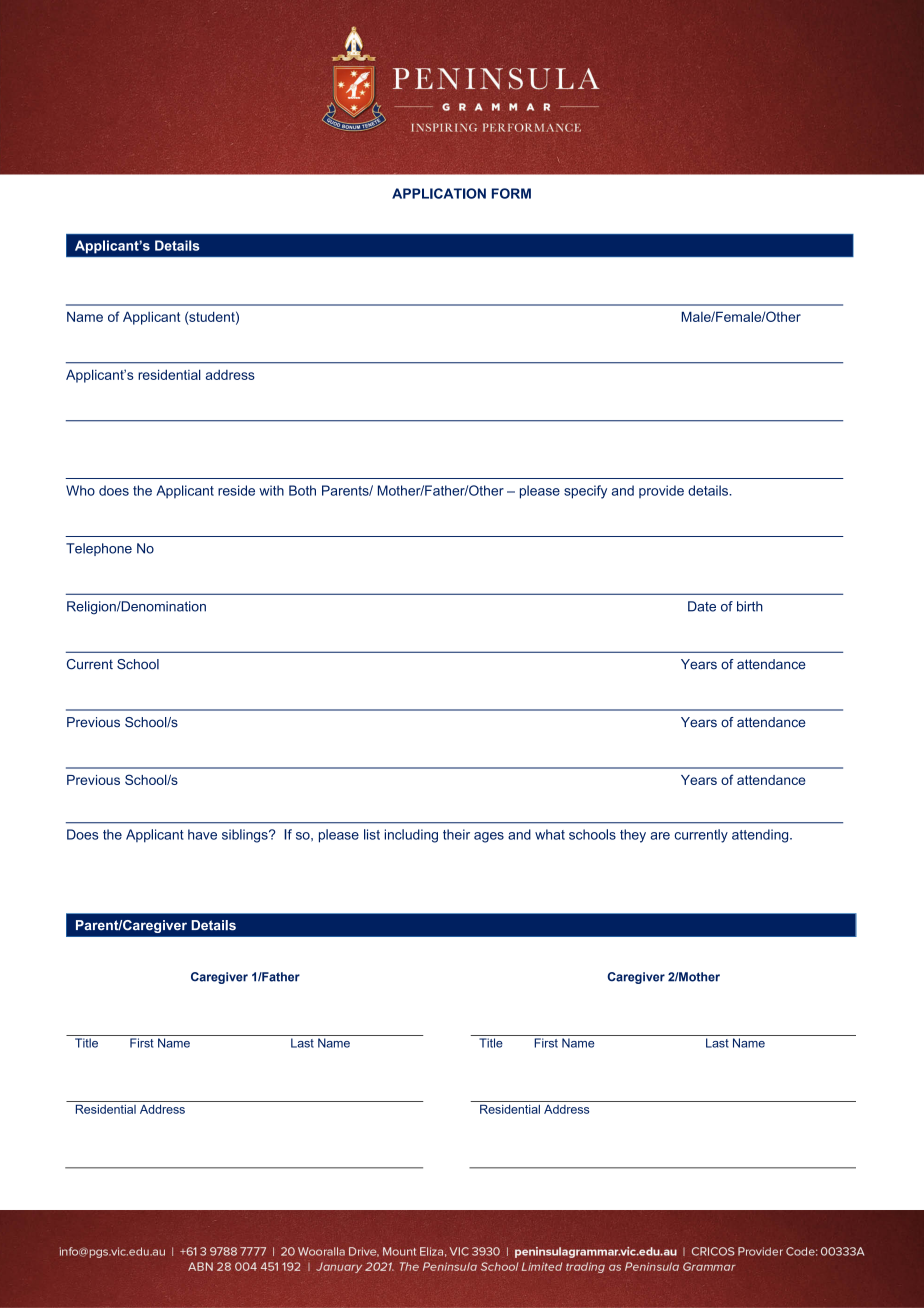 This document has width=924, height=1308. What do you see at coordinates (372, 834) in the document?
I see `list` at bounding box center [372, 834].
